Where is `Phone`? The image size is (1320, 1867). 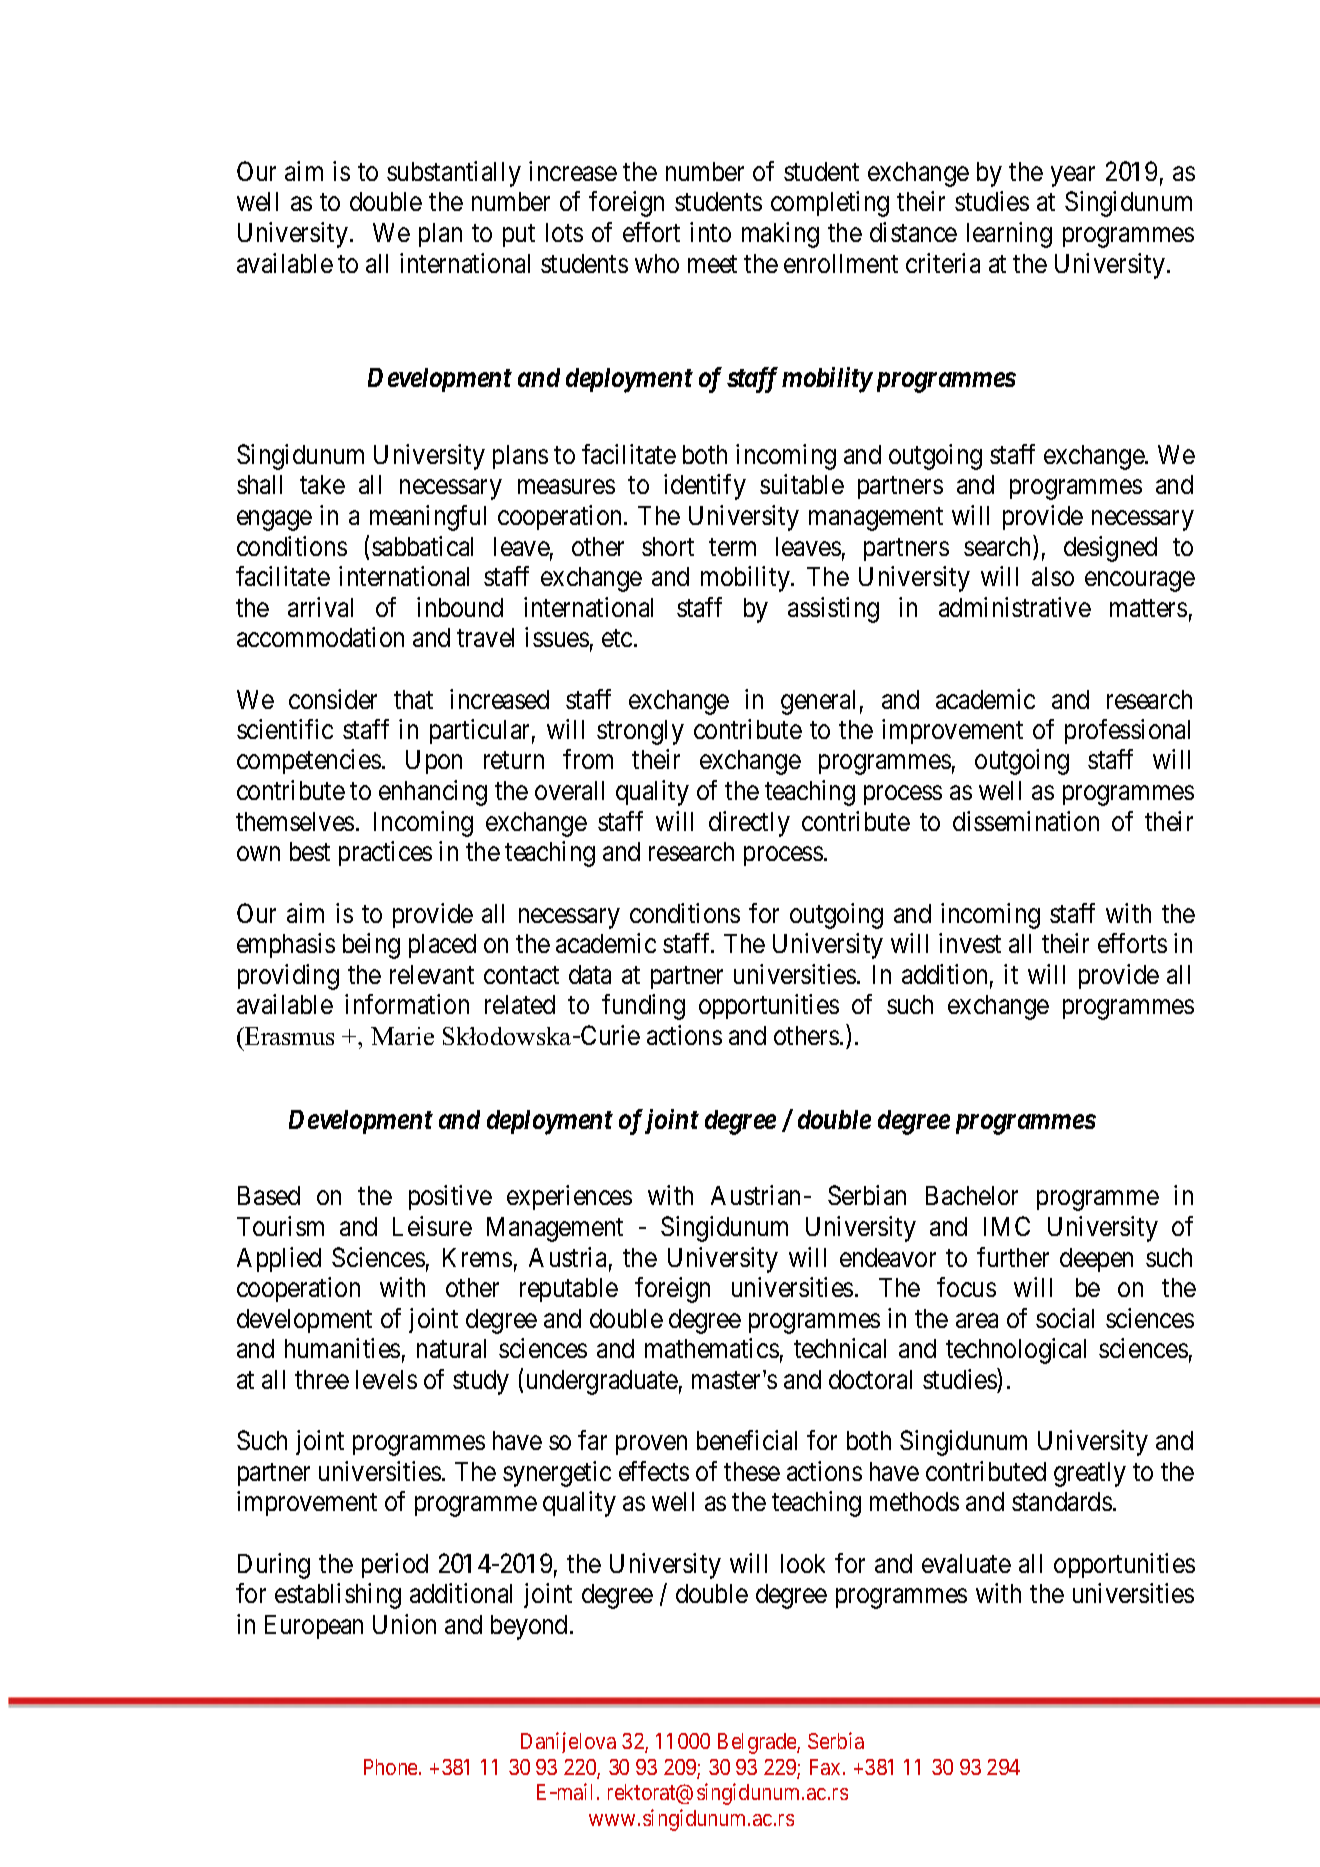
Phone is located at coordinates (392, 1767).
